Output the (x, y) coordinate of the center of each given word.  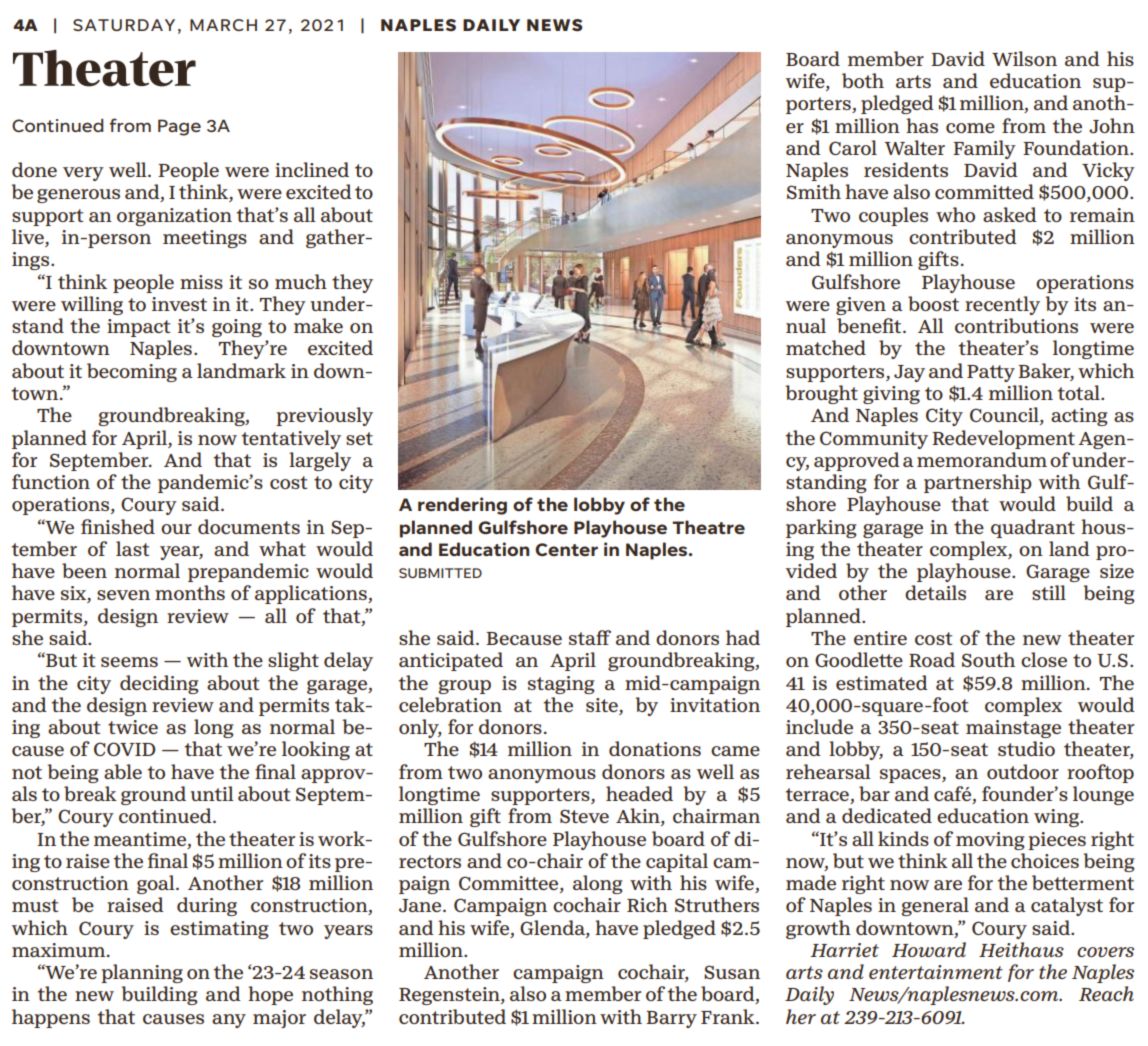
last (132, 548)
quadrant (1033, 528)
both (863, 80)
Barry (671, 1019)
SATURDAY (124, 25)
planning (142, 973)
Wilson (1024, 58)
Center (566, 549)
